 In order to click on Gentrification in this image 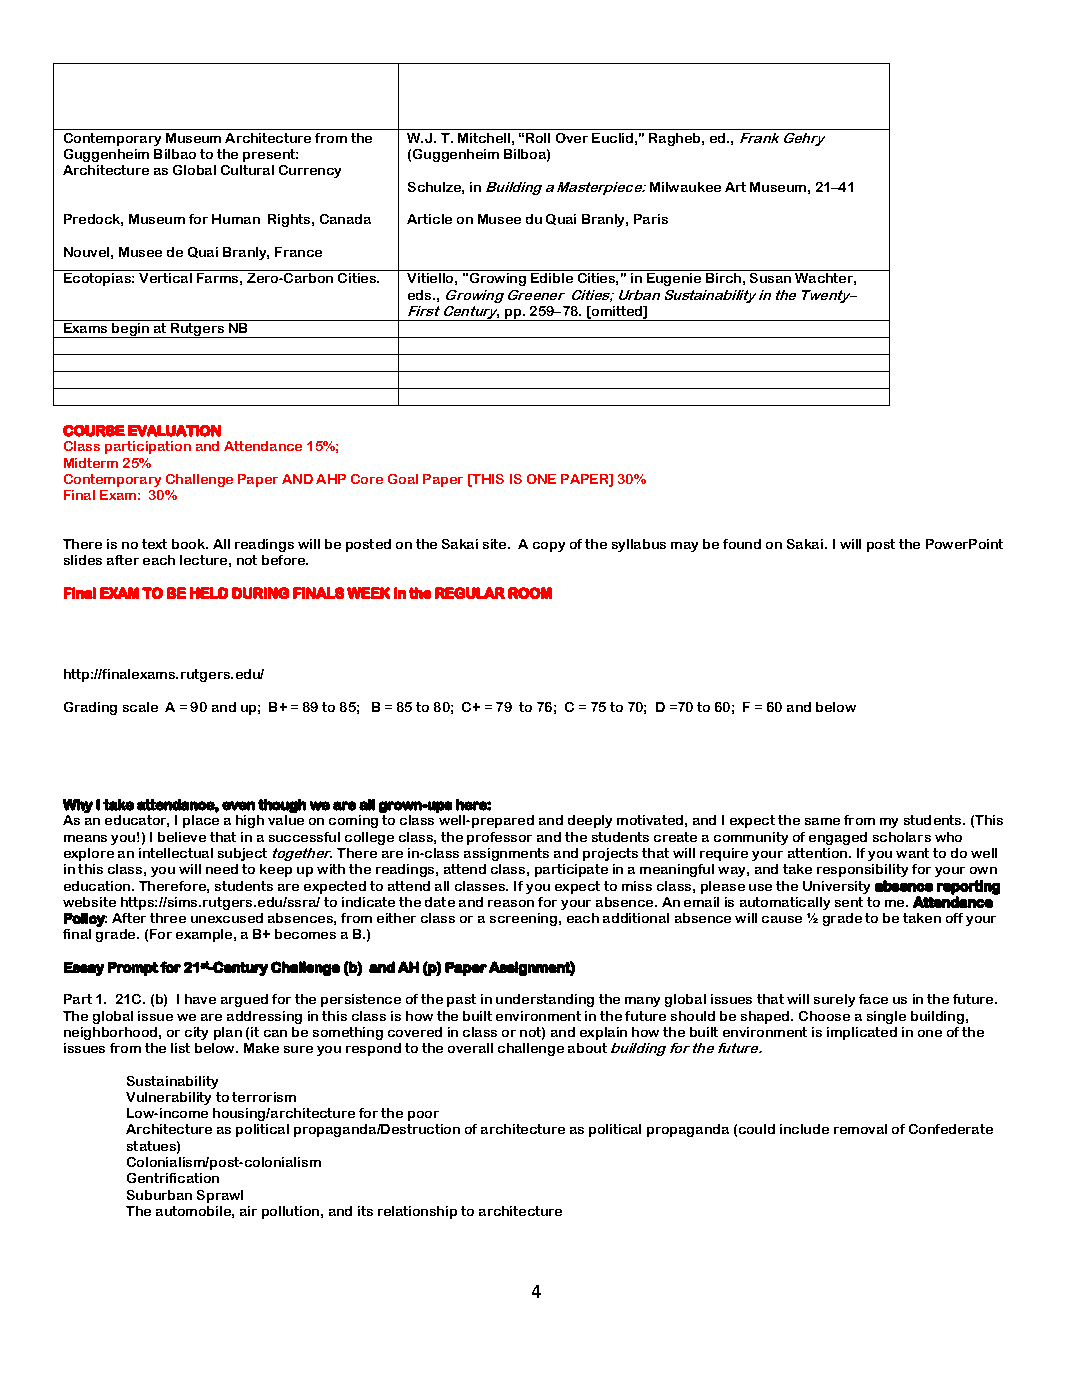, I will do `click(173, 1178)`.
